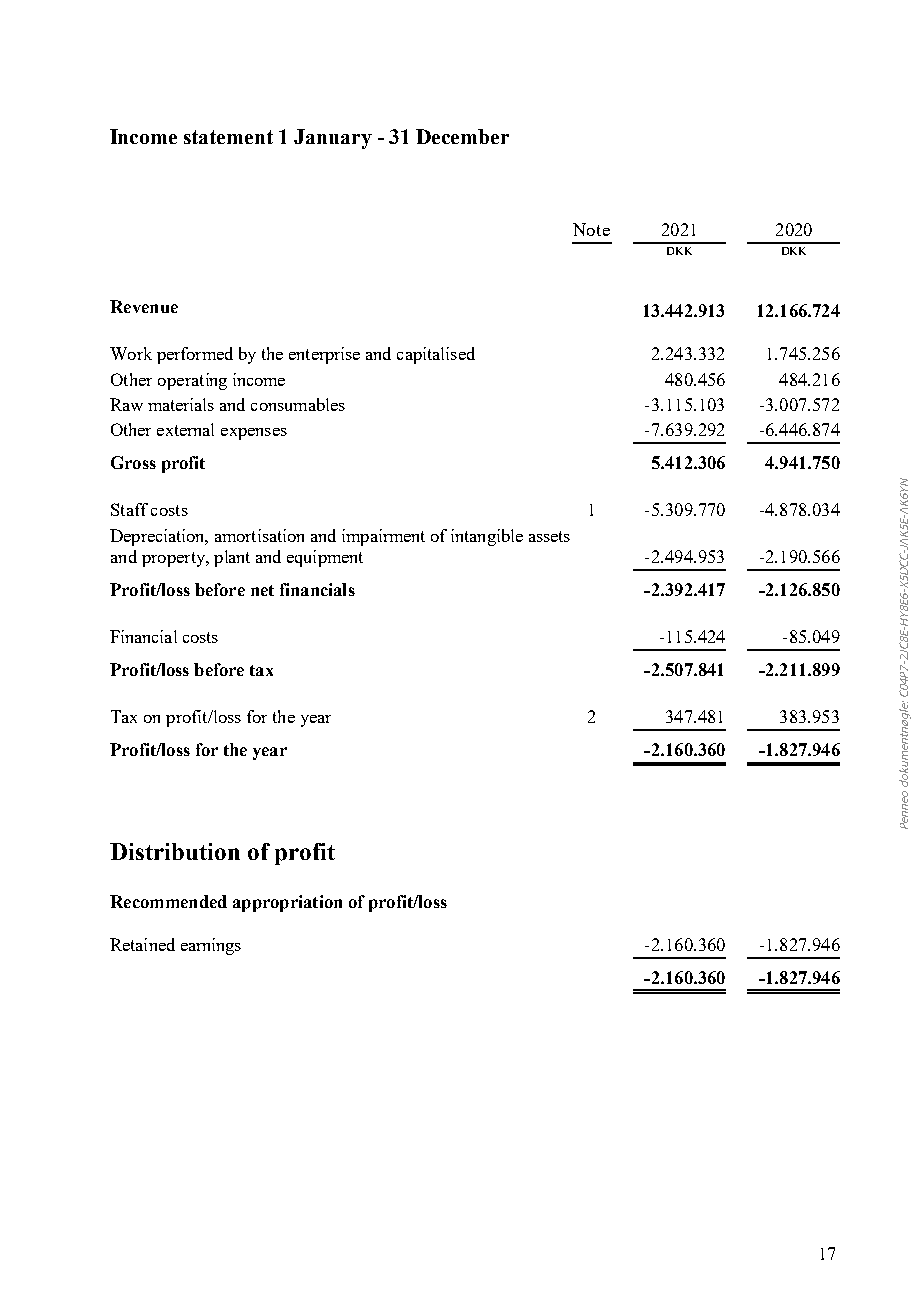 The height and width of the image is (1308, 924). What do you see at coordinates (168, 901) in the image?
I see `Recommended` at bounding box center [168, 901].
